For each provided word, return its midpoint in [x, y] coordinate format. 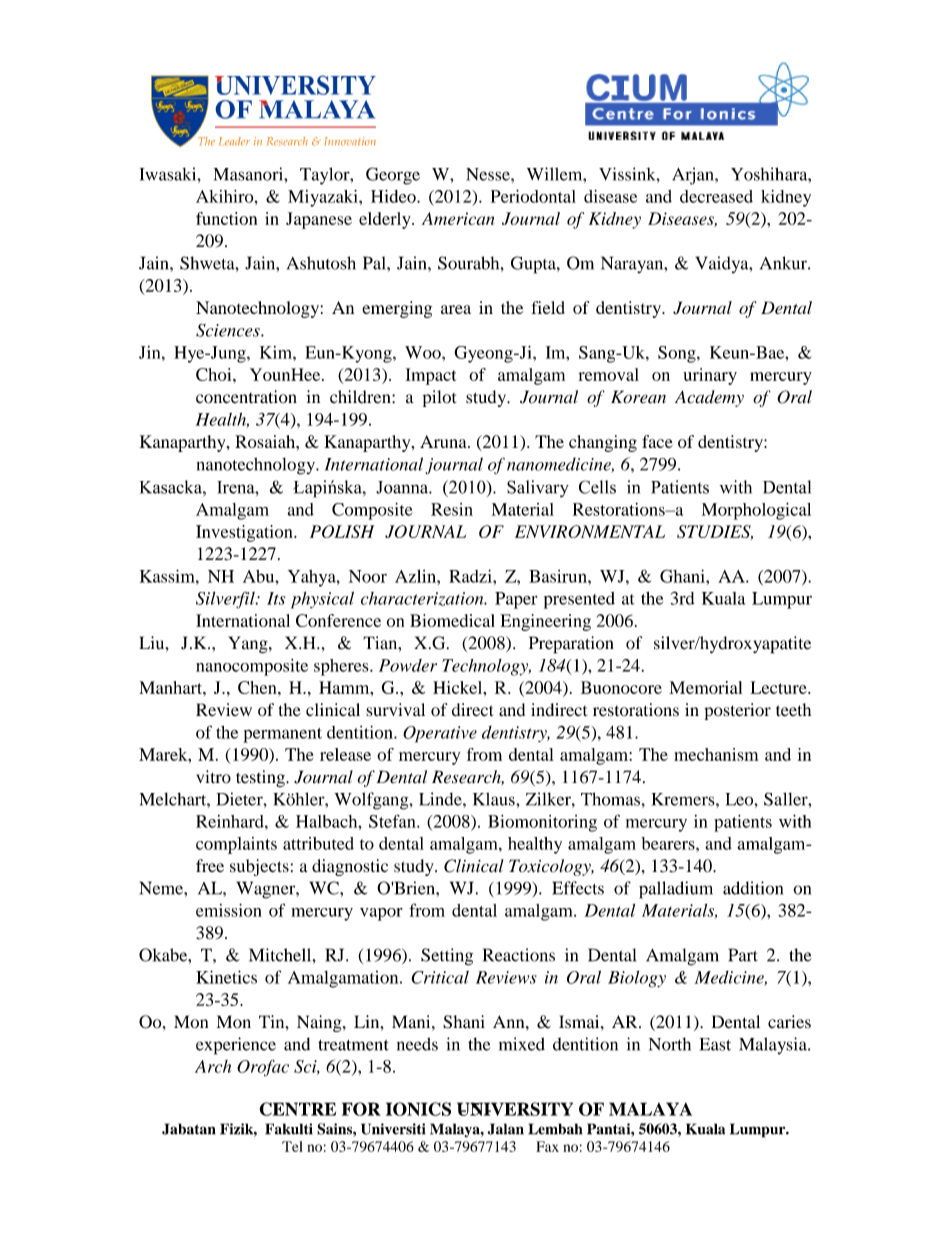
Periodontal [533, 196]
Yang [249, 645]
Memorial [705, 687]
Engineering [545, 622]
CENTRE [297, 1109]
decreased [716, 196]
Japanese [319, 220]
